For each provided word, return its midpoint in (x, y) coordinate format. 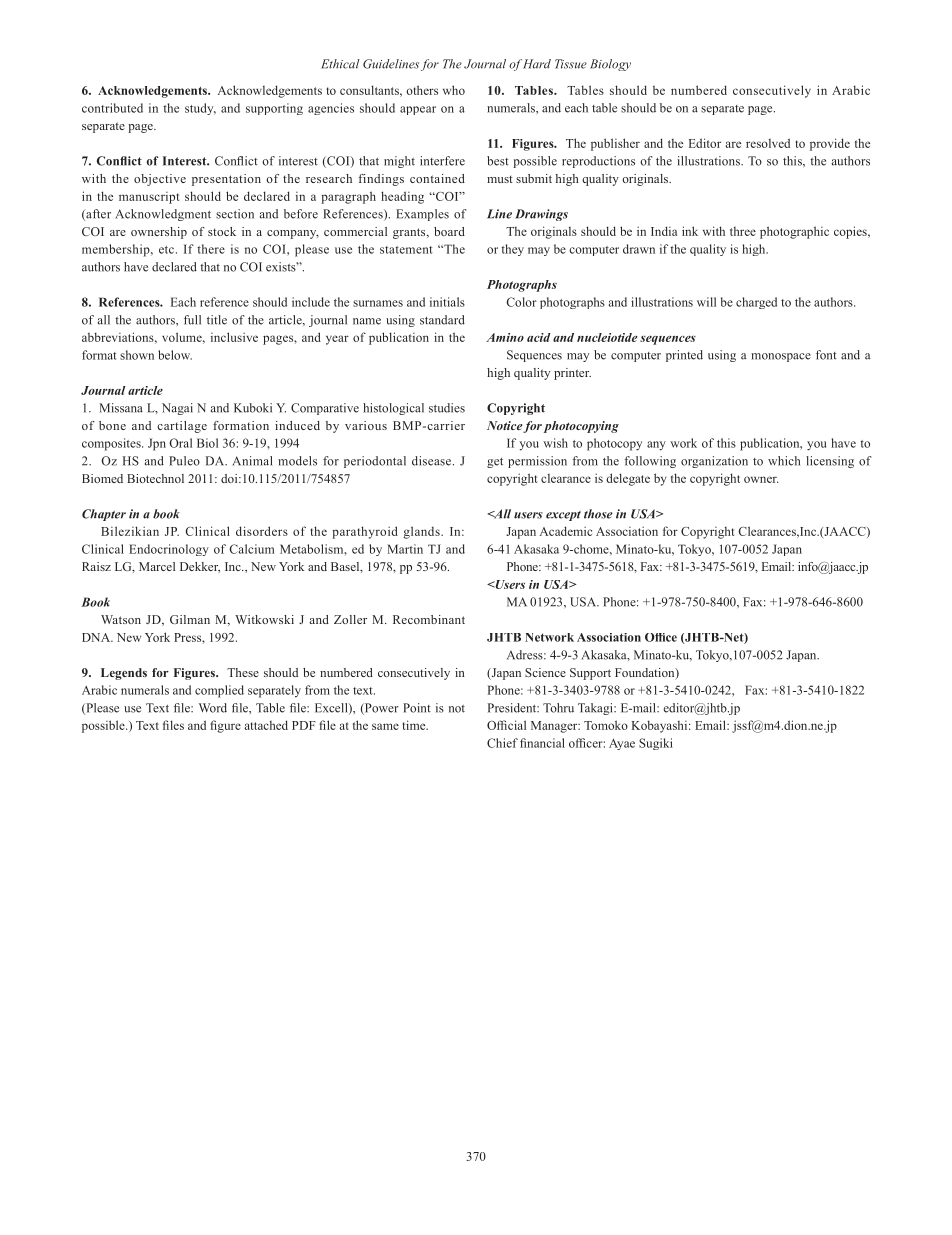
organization (714, 462)
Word (213, 708)
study (200, 109)
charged (756, 303)
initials (447, 302)
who (454, 90)
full (192, 320)
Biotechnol (155, 478)
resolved (768, 143)
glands (422, 532)
